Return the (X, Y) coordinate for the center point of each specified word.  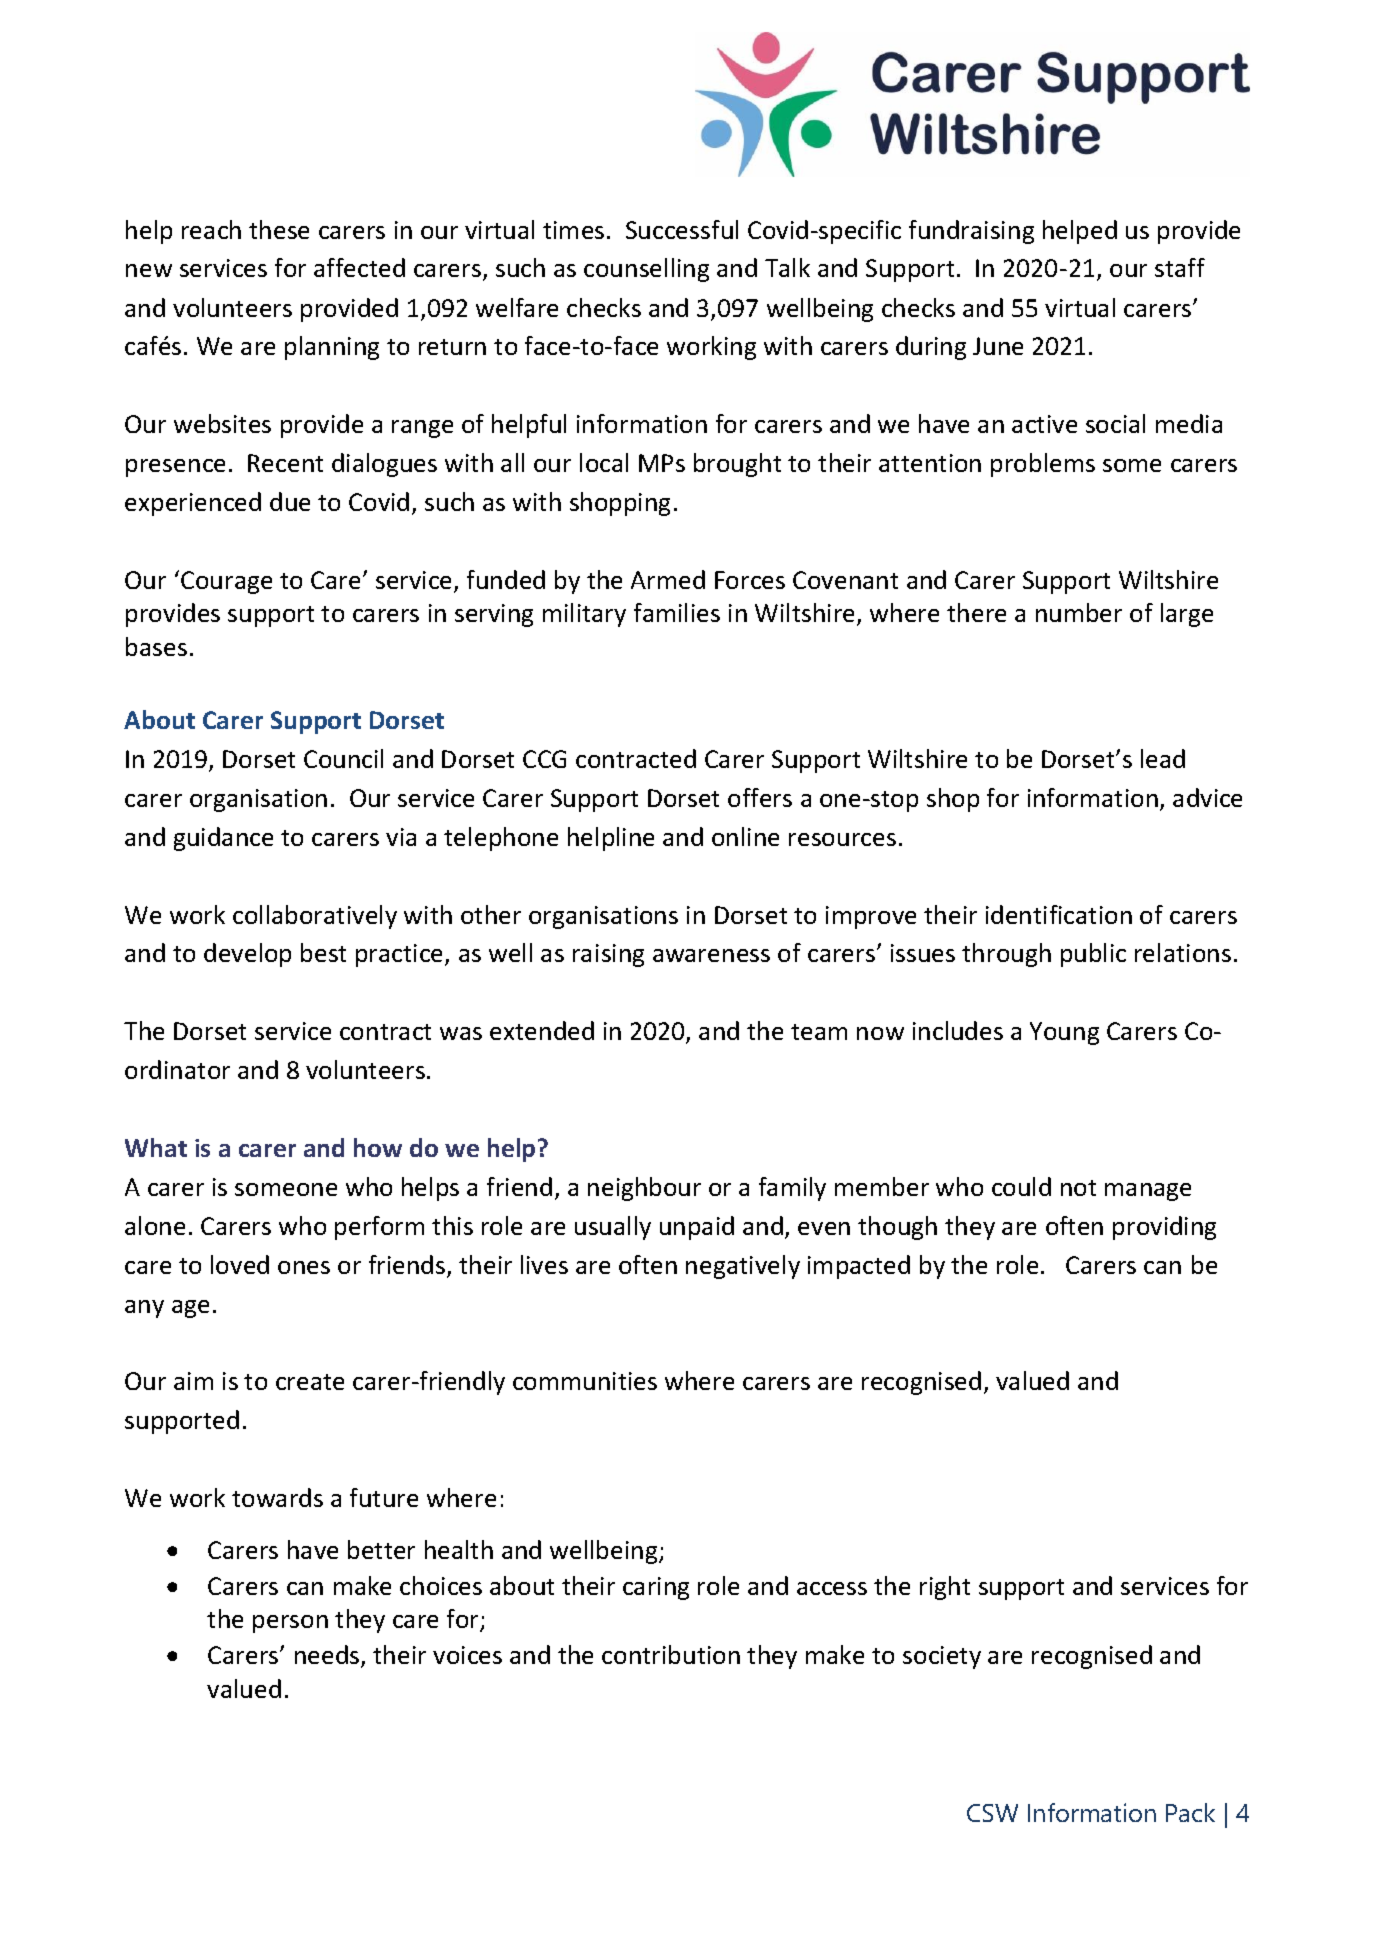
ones (304, 1267)
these (279, 229)
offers (760, 797)
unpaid (697, 1228)
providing (1164, 1228)
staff (1180, 267)
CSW (992, 1813)
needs (328, 1656)
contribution (671, 1654)
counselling (646, 270)
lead (1163, 758)
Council (343, 758)
